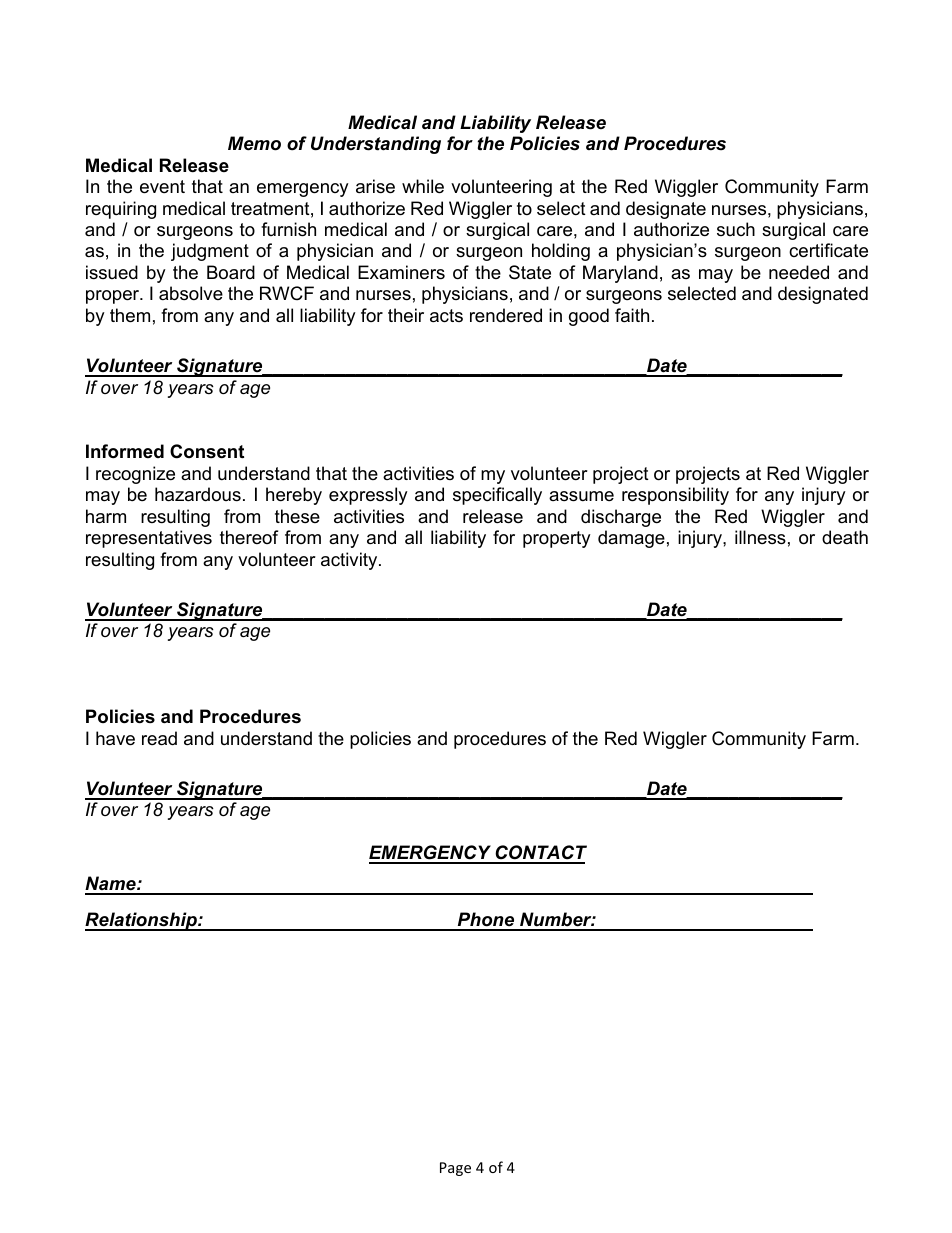  Describe the element at coordinates (423, 186) in the screenshot. I see `while` at that location.
